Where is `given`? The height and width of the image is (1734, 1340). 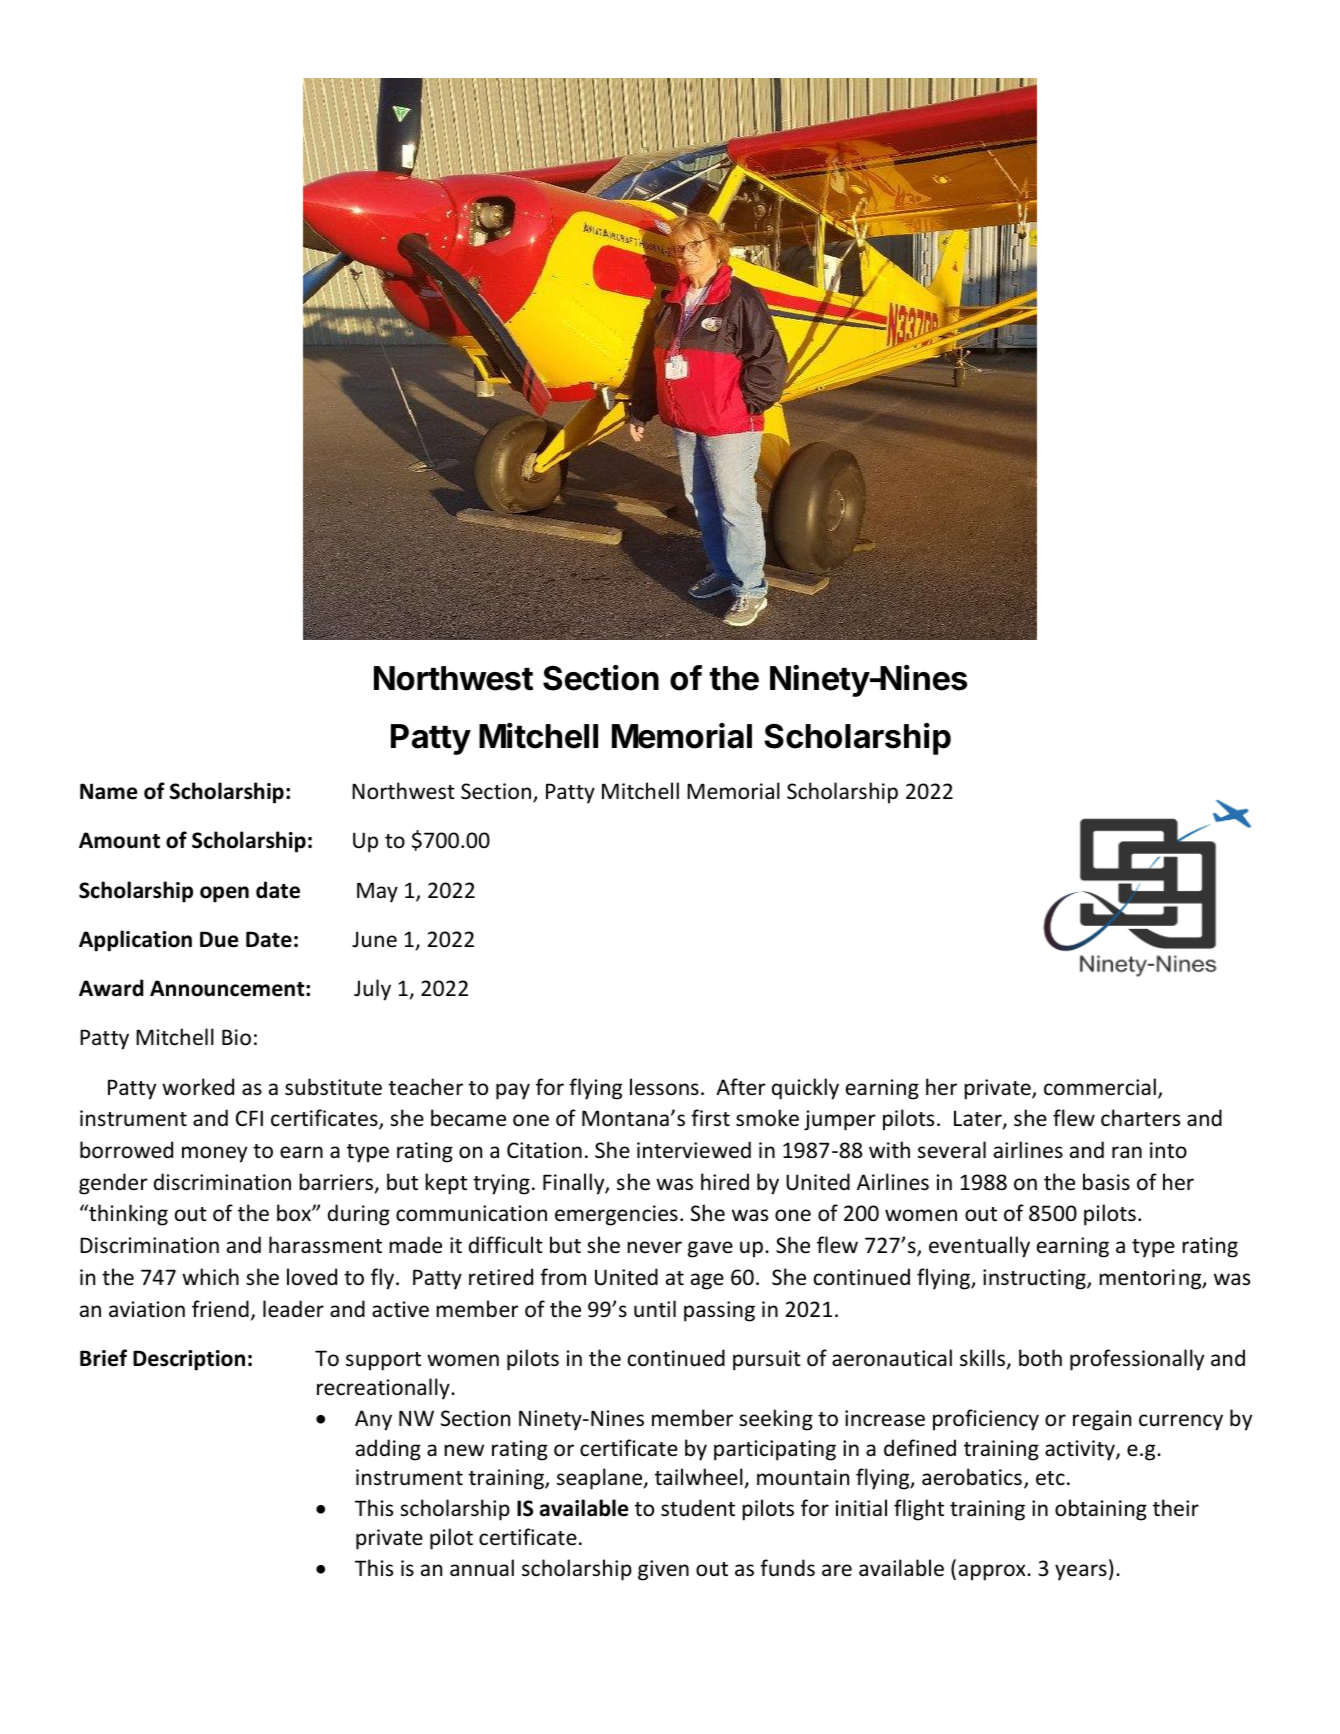
given is located at coordinates (663, 1570).
